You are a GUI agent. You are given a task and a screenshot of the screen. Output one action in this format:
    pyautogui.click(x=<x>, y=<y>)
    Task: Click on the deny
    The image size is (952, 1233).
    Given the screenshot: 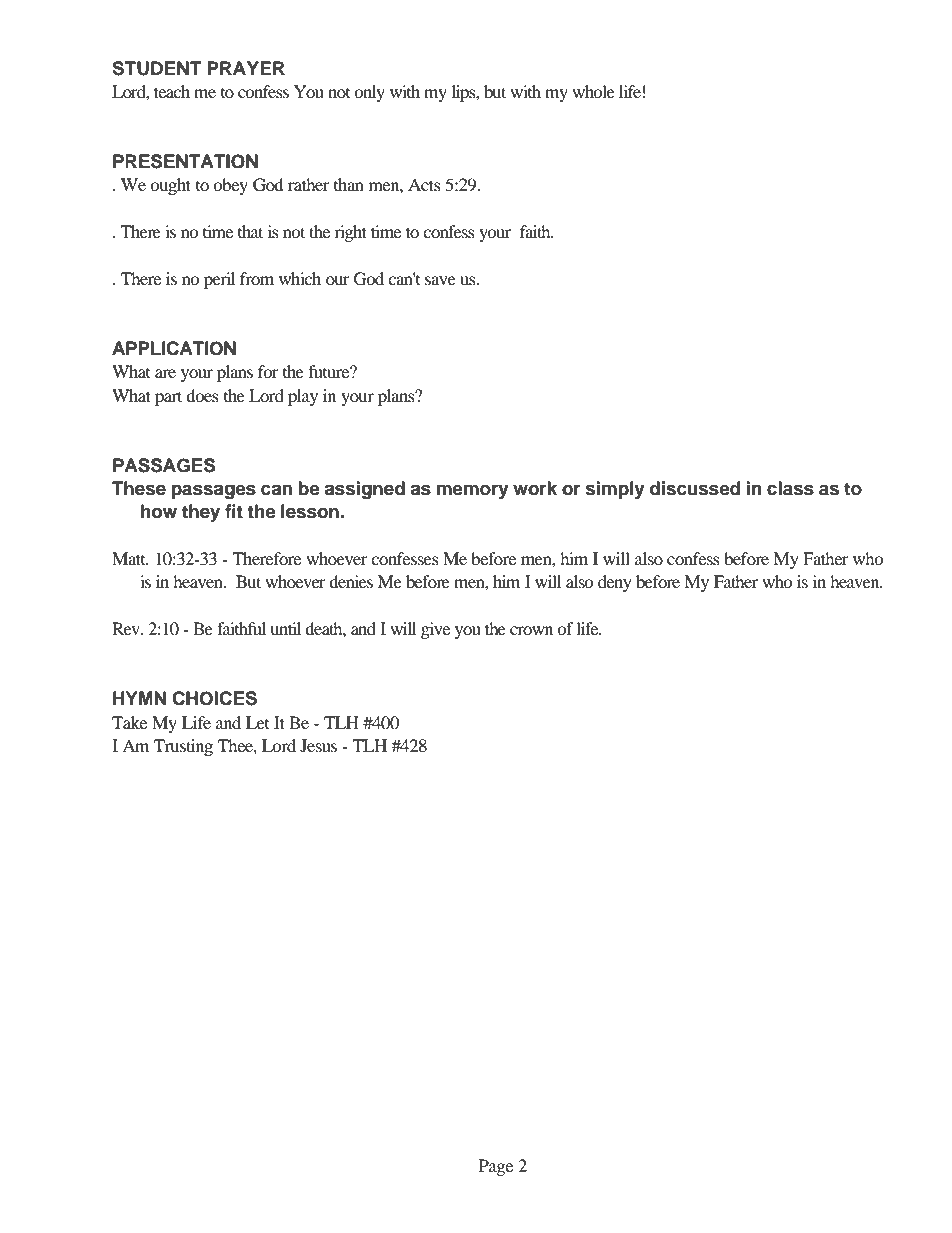 What is the action you would take?
    pyautogui.click(x=615, y=583)
